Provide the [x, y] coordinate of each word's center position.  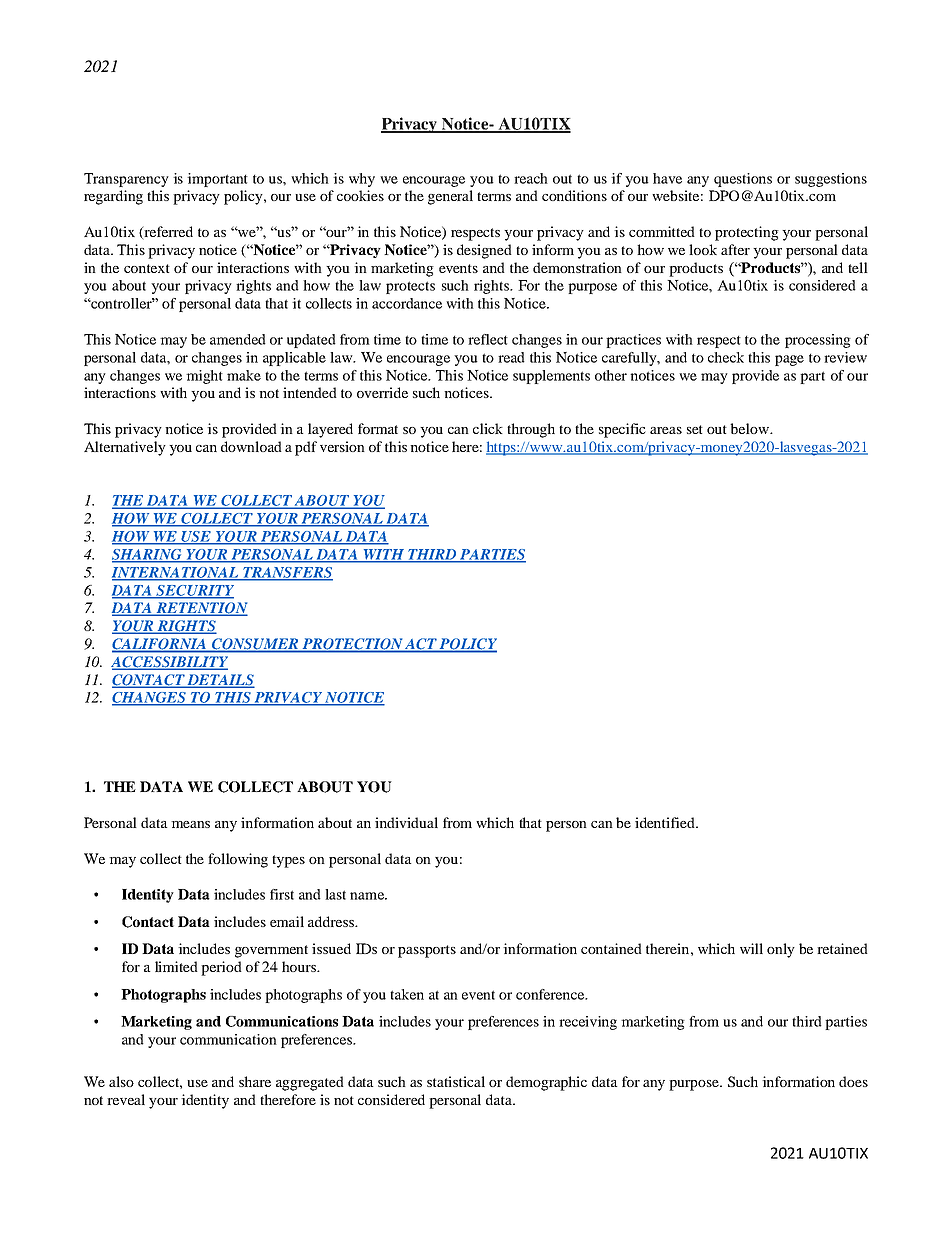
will [751, 948]
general [450, 197]
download [251, 446]
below [750, 428]
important [217, 180]
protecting [747, 233]
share [255, 1081]
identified [666, 822]
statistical [456, 1081]
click [488, 428]
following [238, 860]
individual [406, 822]
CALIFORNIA [160, 645]
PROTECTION [352, 645]
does [853, 1081]
